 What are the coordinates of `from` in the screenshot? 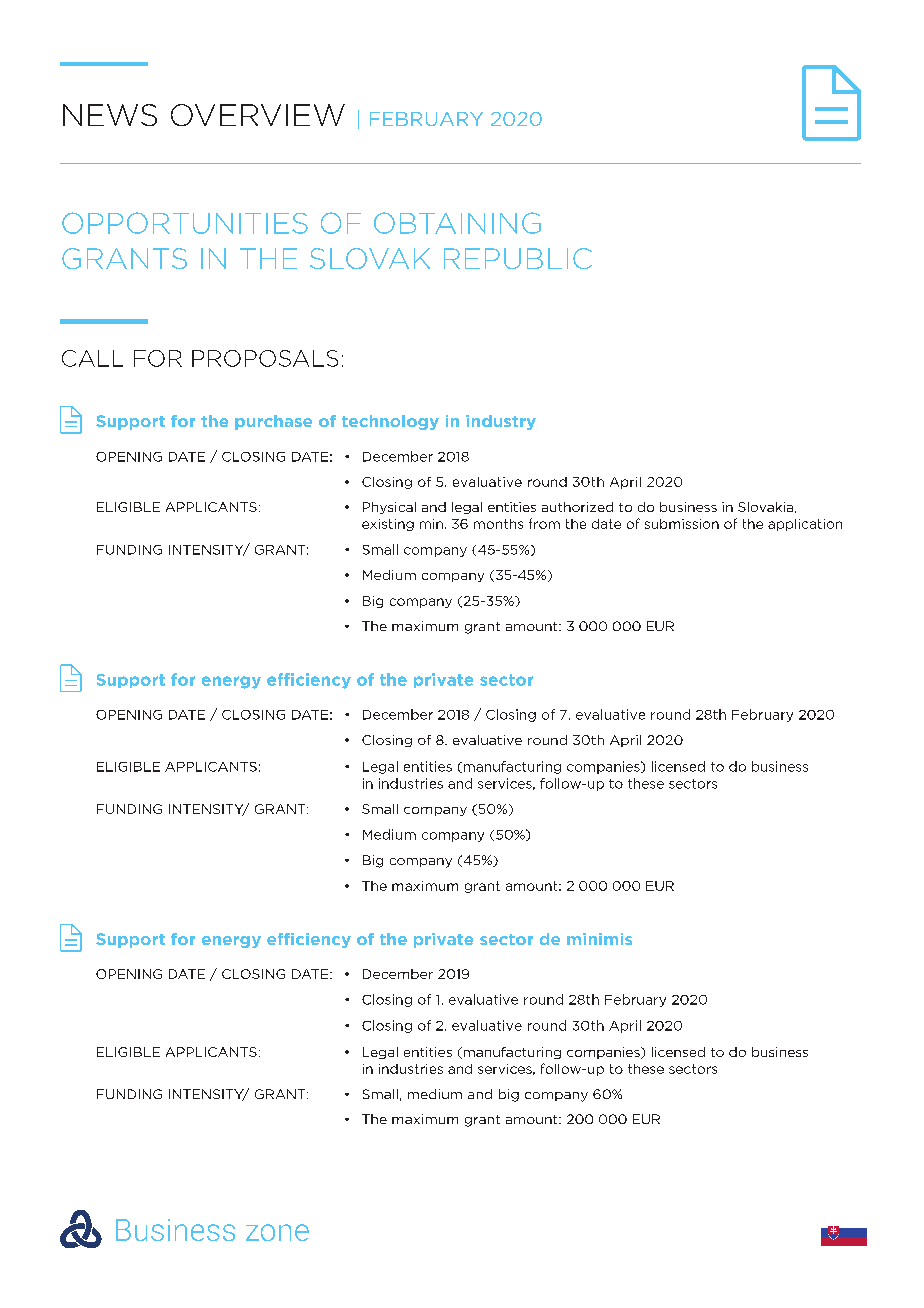 It's located at (544, 523).
